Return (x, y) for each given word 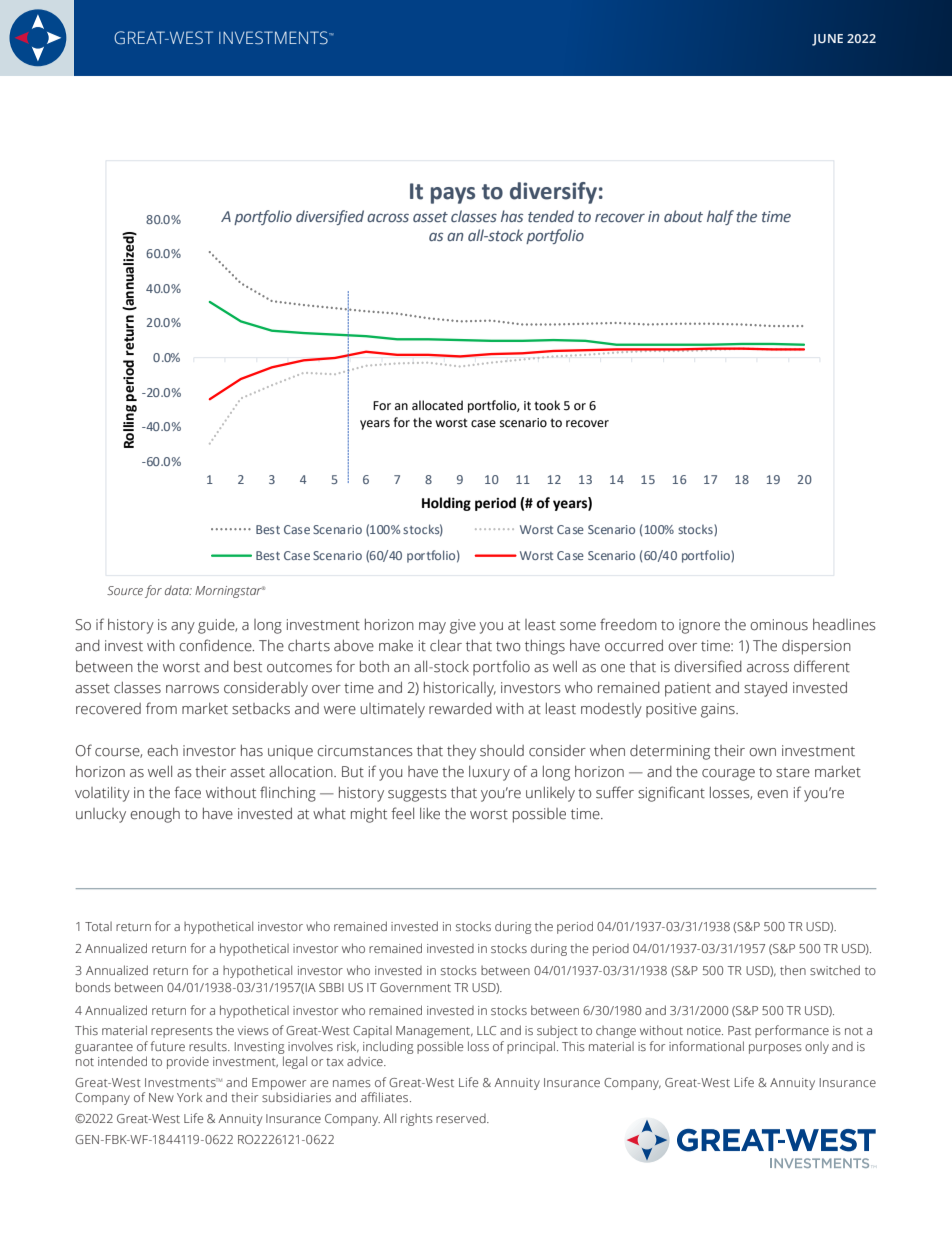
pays (453, 195)
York (189, 1097)
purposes (775, 1049)
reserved (462, 1118)
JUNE (827, 40)
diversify (553, 193)
